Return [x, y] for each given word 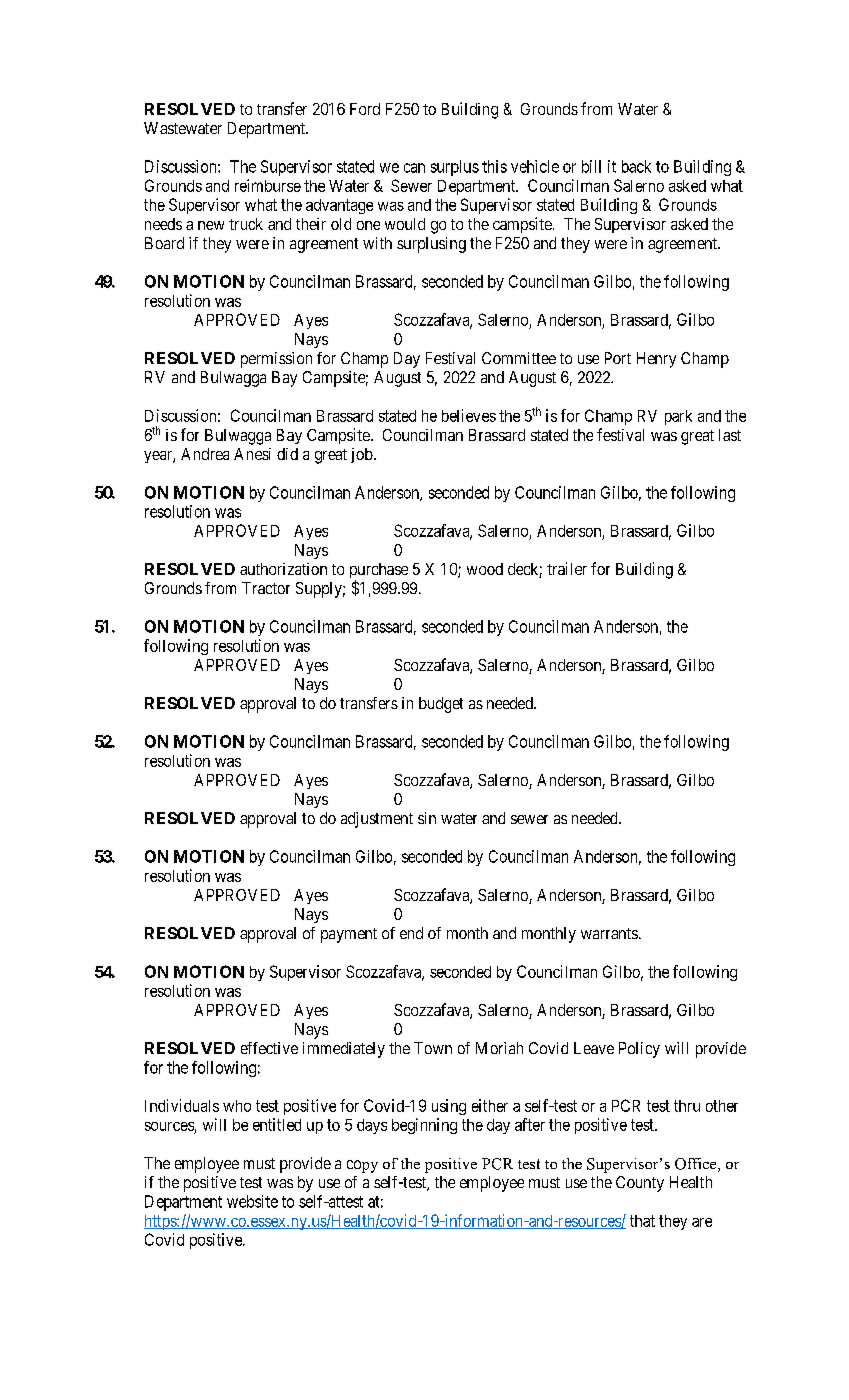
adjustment [377, 820]
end [411, 933]
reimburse [268, 185]
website [252, 1201]
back [636, 166]
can [414, 168]
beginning [424, 1126]
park [678, 417]
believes [469, 415]
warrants [609, 933]
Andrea [205, 454]
